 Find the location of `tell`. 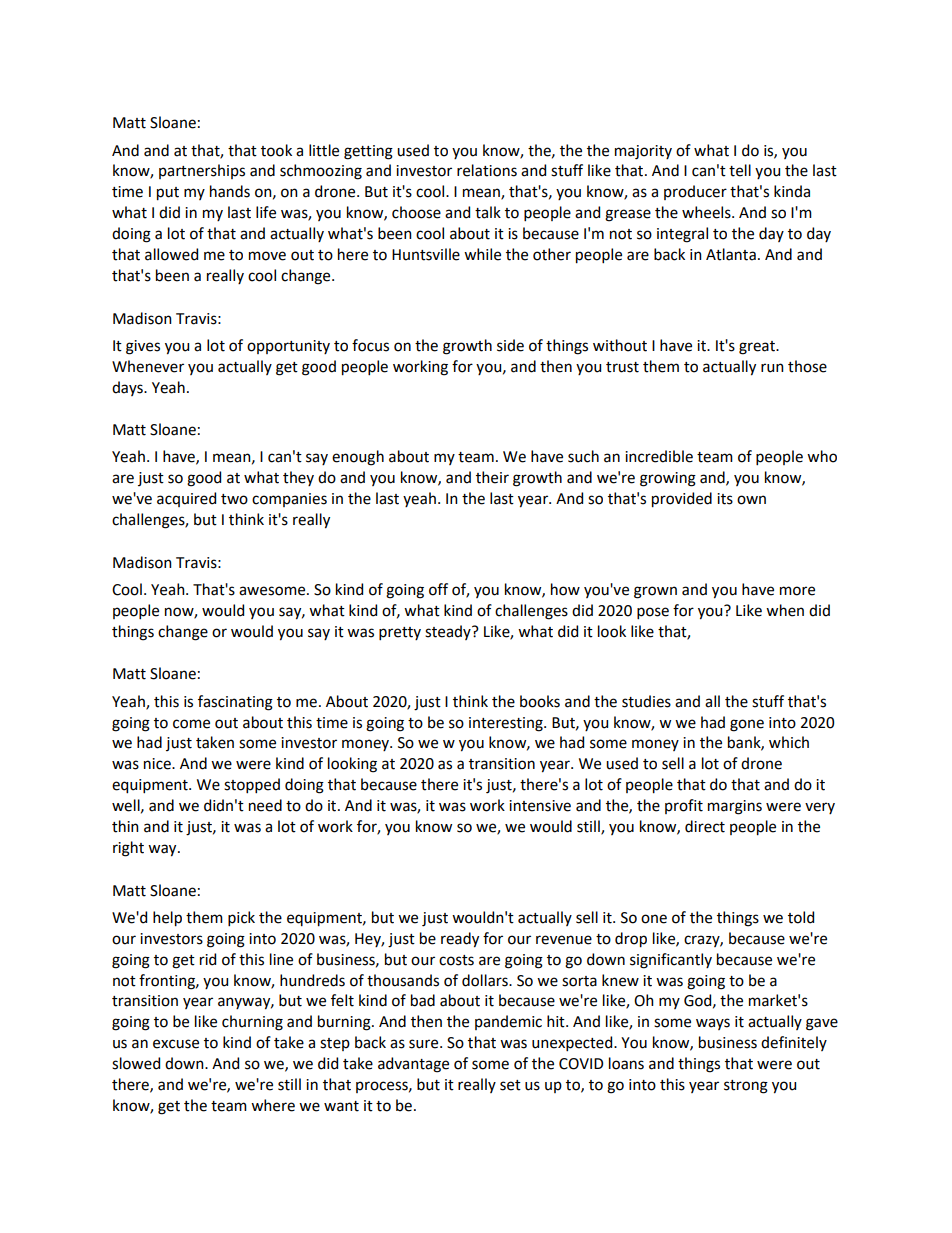

tell is located at coordinates (740, 170).
